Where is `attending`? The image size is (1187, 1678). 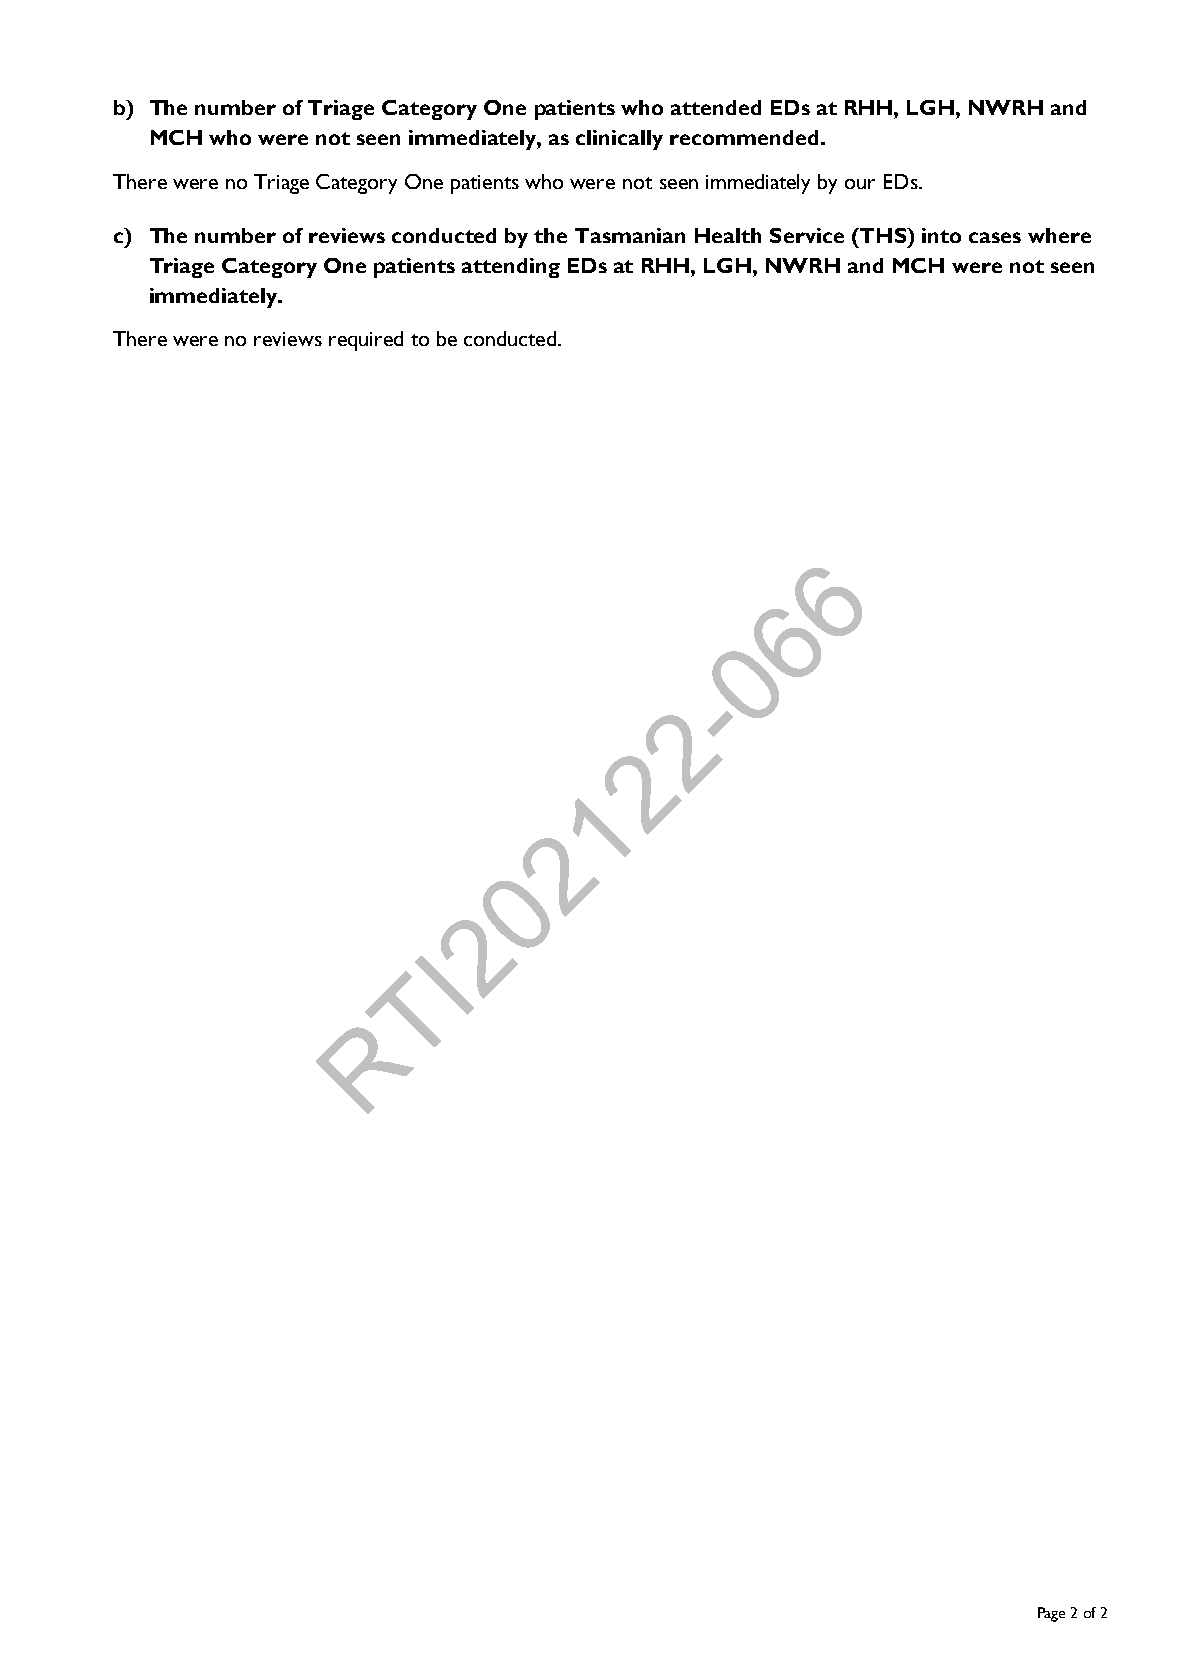
attending is located at coordinates (511, 268).
